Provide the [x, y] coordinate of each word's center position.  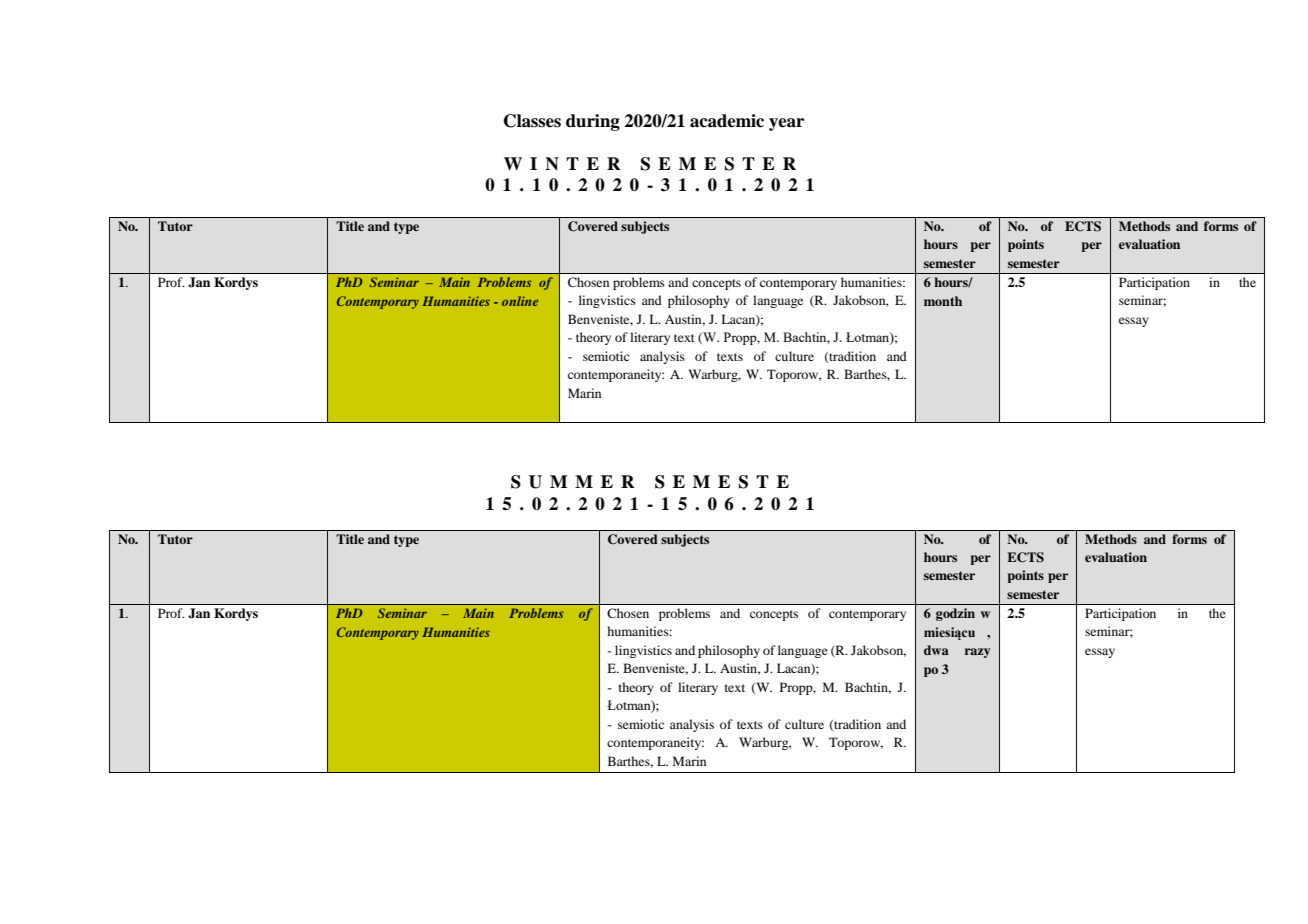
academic [727, 121]
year [786, 124]
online [520, 301]
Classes [532, 121]
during [593, 122]
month [943, 301]
